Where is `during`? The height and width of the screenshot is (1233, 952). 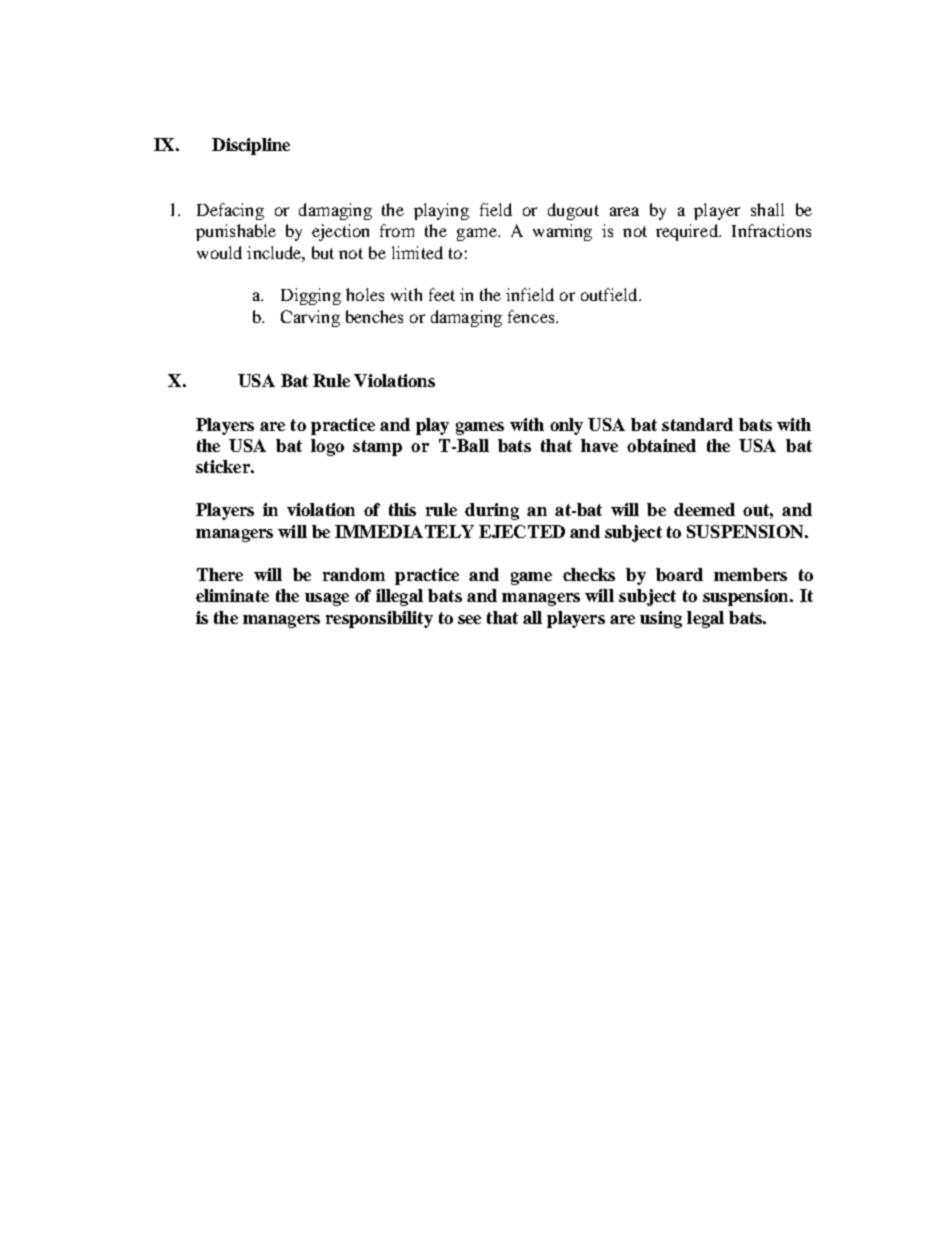
during is located at coordinates (492, 511).
